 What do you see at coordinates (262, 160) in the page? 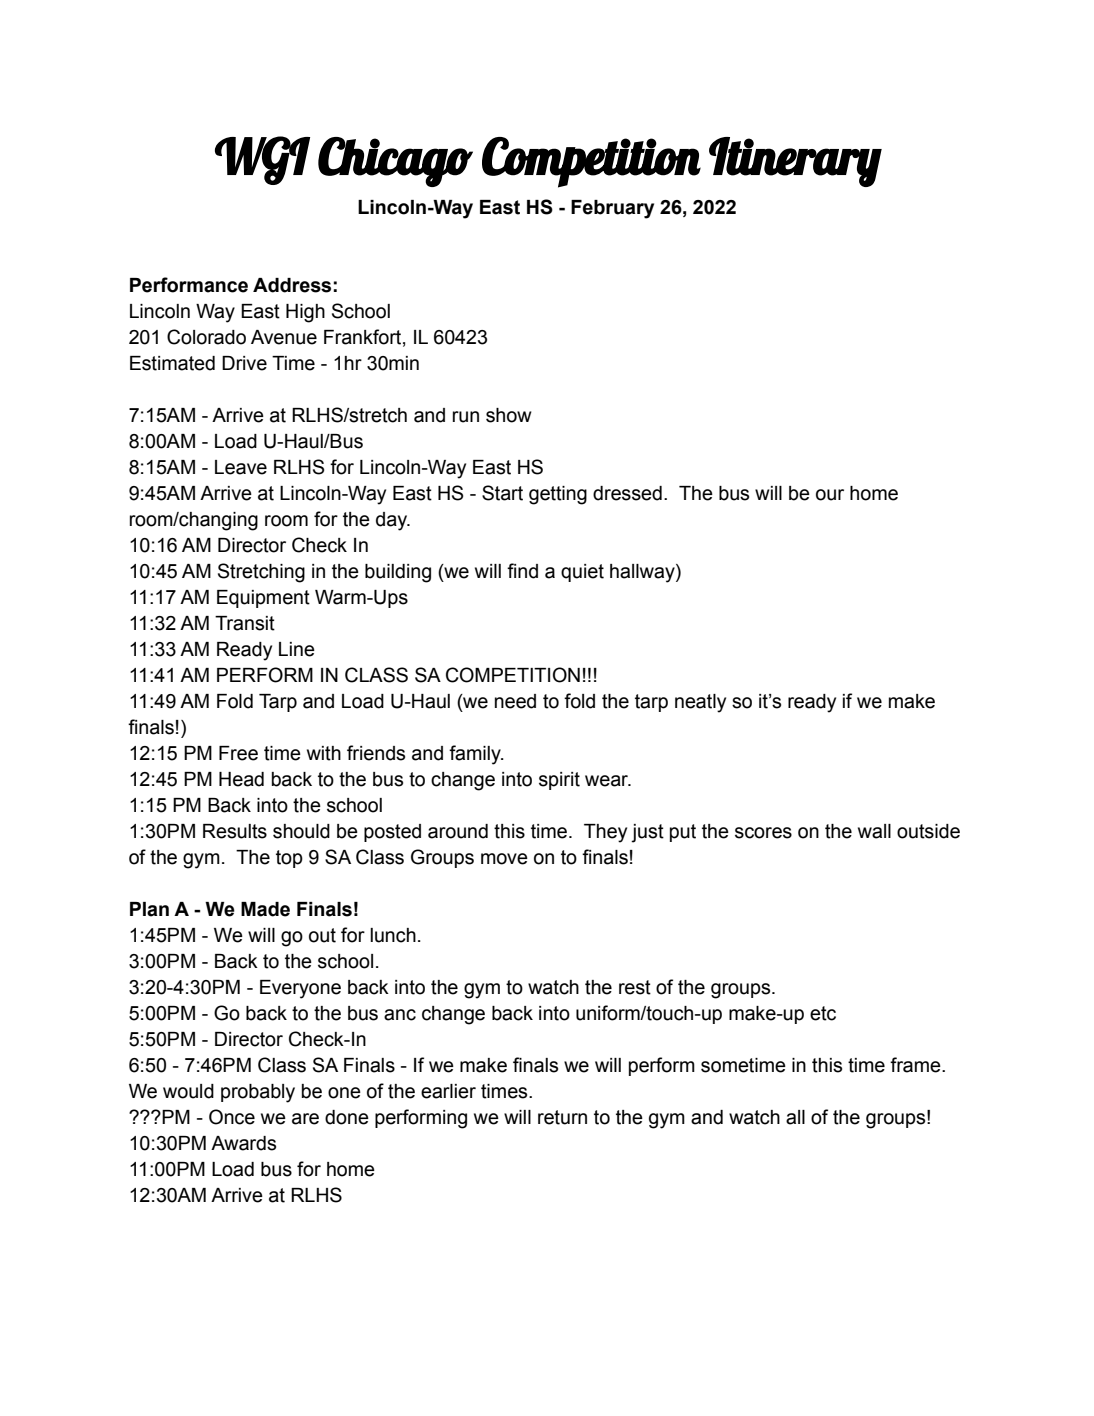
I see `WGI` at bounding box center [262, 160].
